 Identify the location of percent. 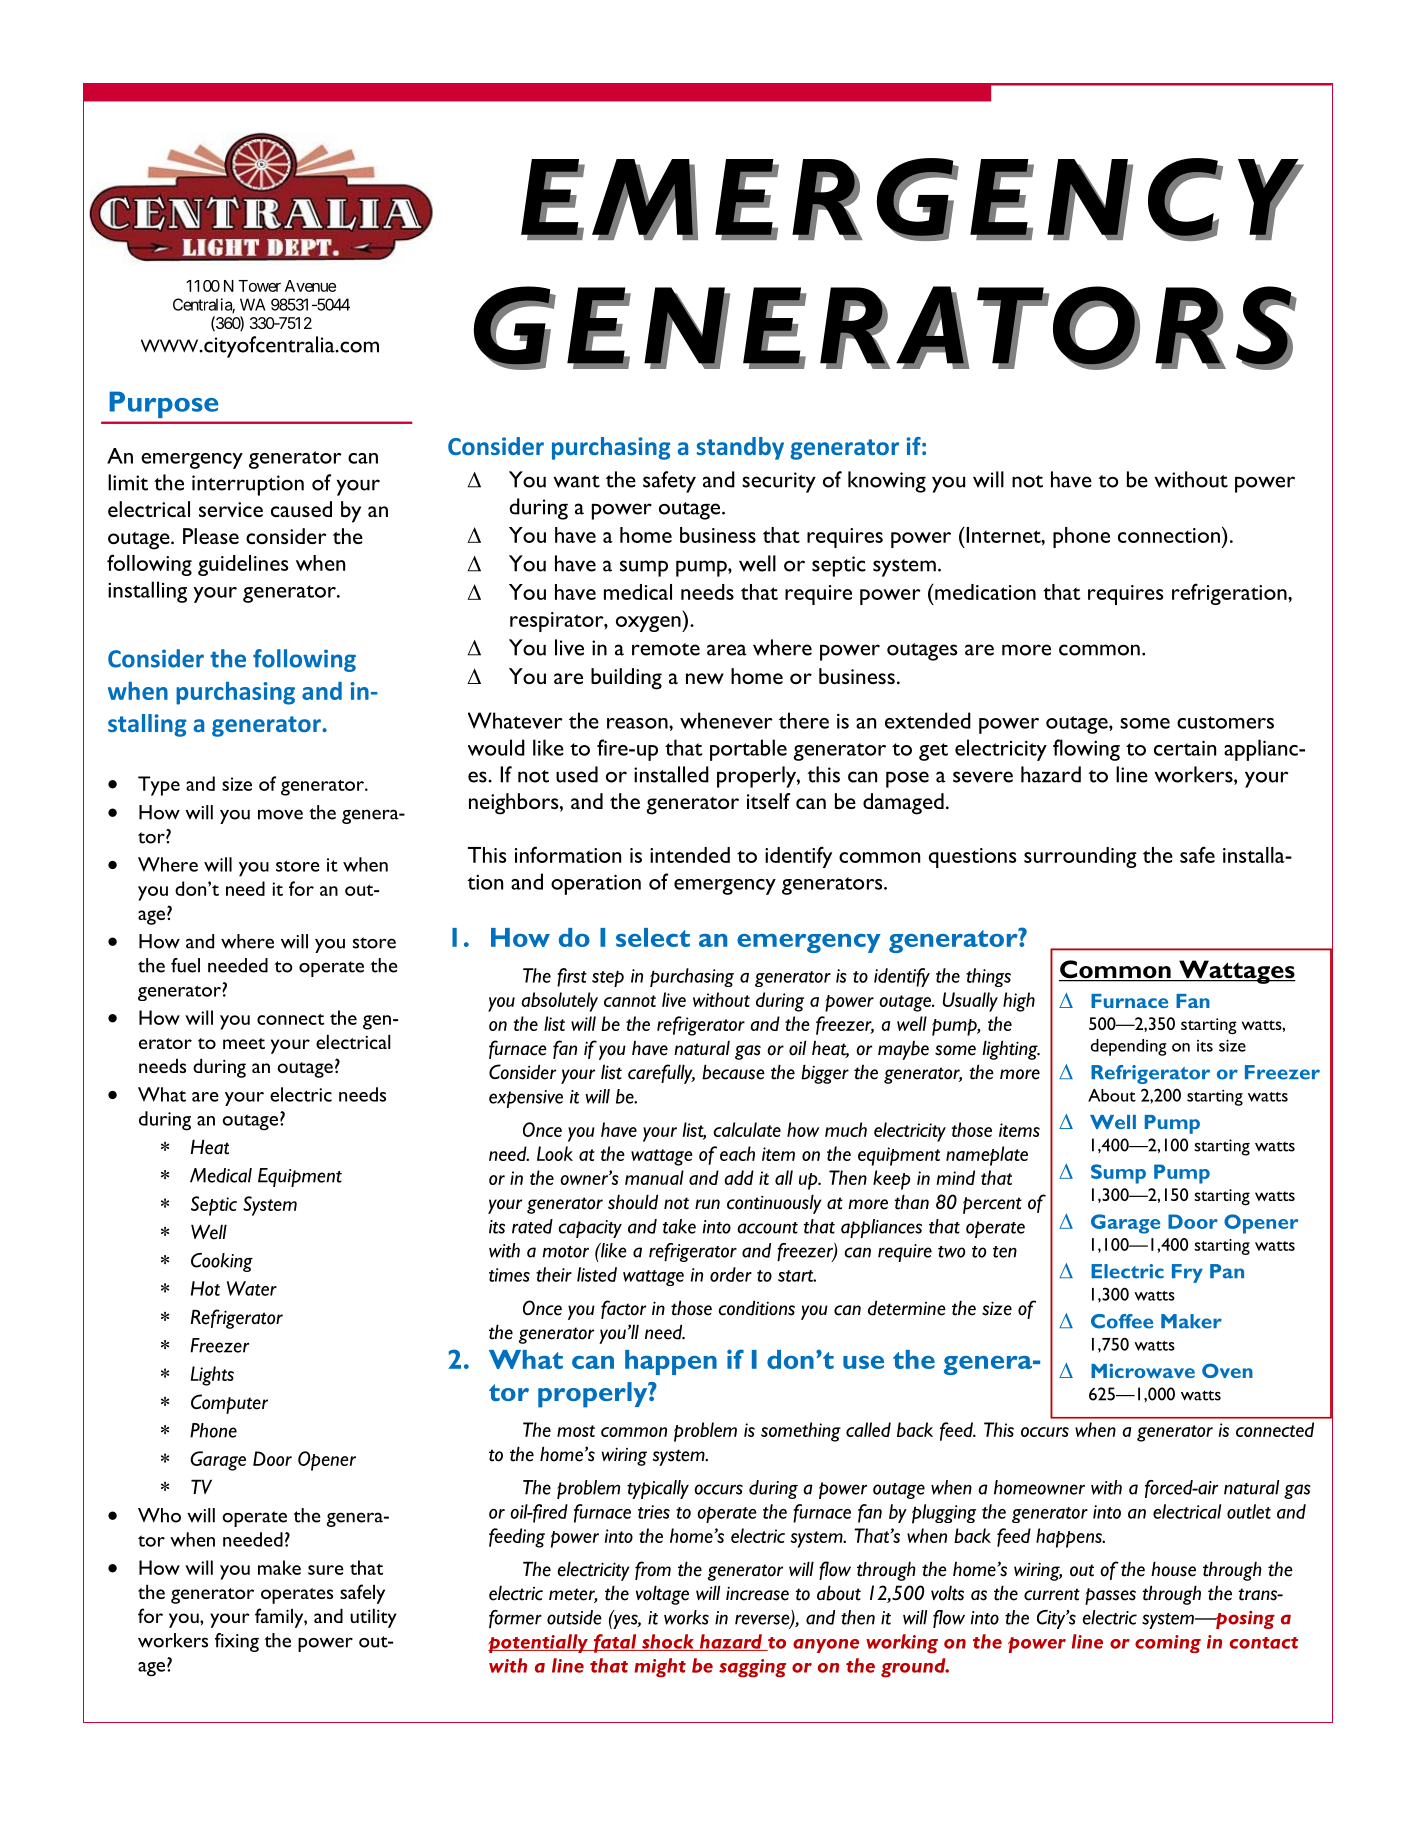
(992, 1205).
